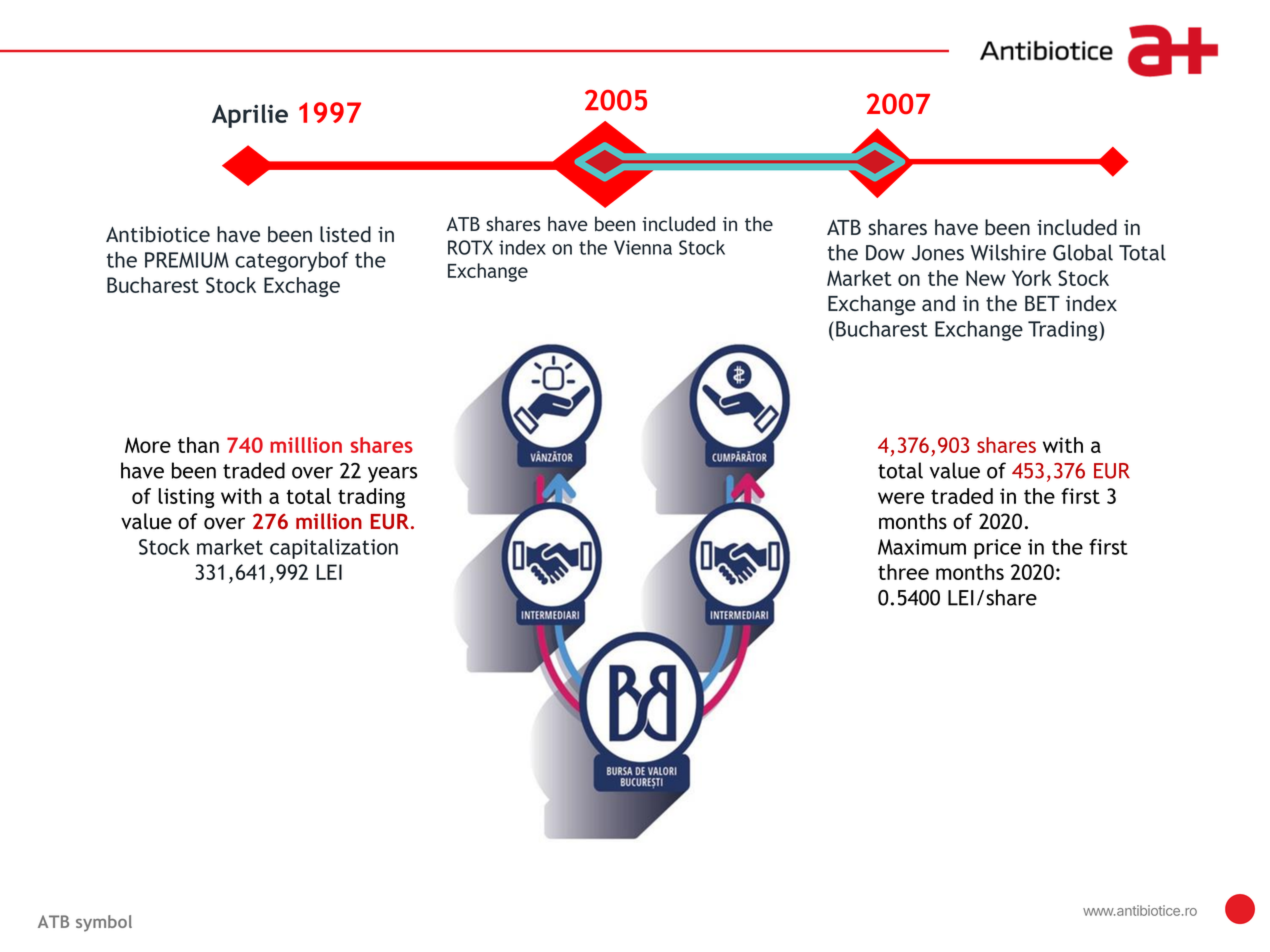  Describe the element at coordinates (938, 253) in the screenshot. I see `Jones` at that location.
